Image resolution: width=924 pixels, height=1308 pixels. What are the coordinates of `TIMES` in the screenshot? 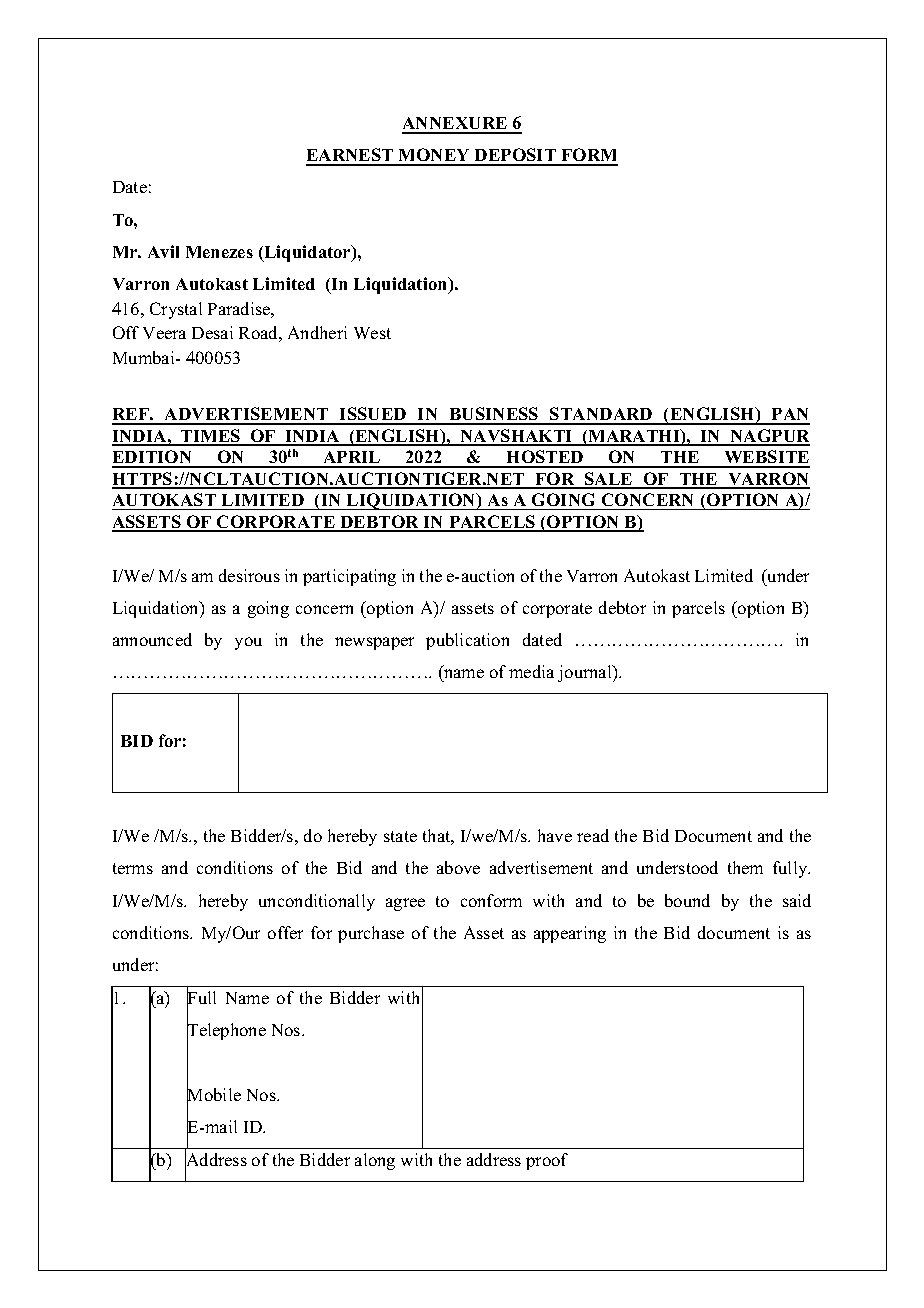 It's located at (211, 437).
